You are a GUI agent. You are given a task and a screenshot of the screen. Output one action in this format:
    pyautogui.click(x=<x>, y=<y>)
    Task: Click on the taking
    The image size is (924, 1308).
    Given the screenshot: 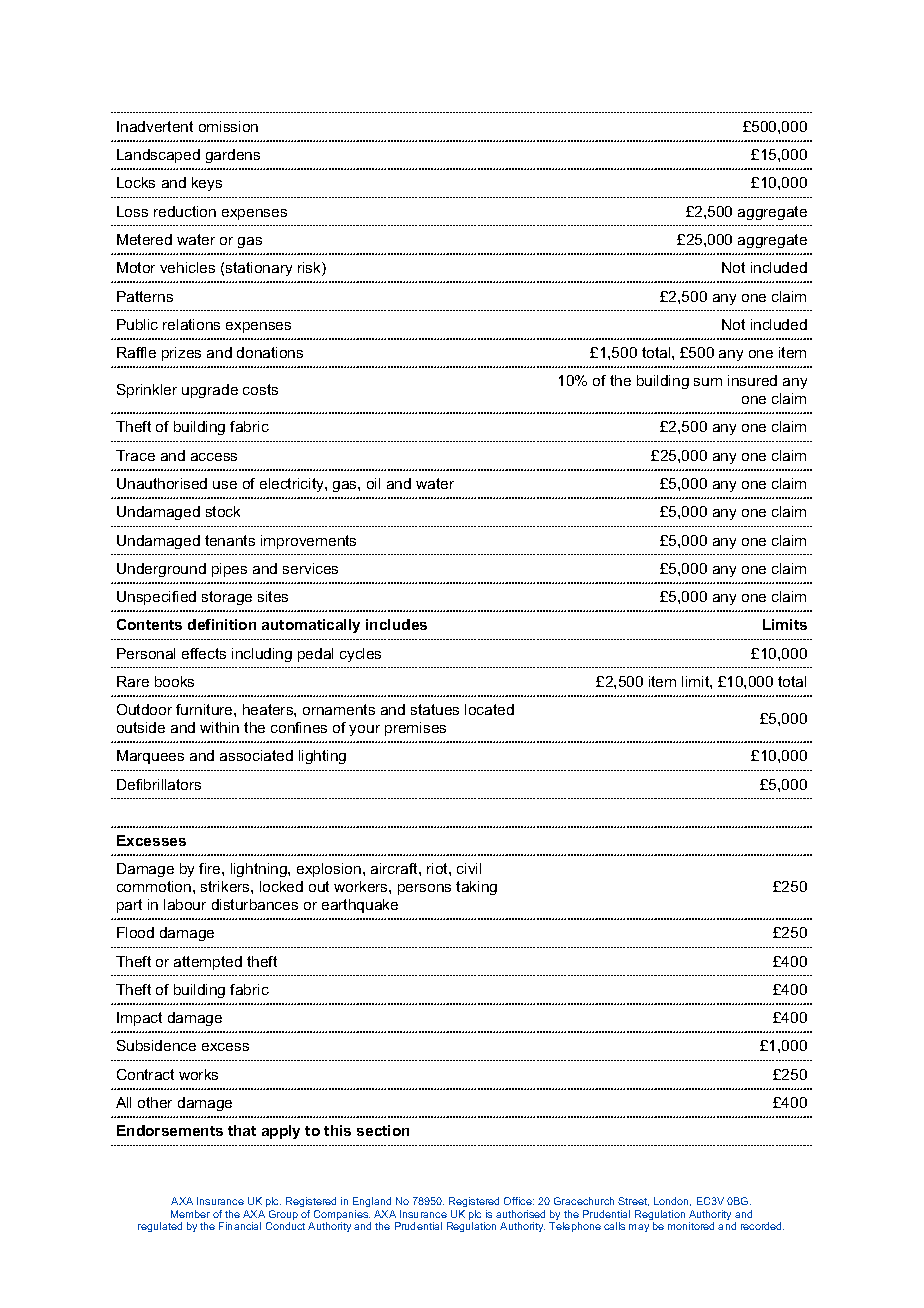 What is the action you would take?
    pyautogui.click(x=476, y=888)
